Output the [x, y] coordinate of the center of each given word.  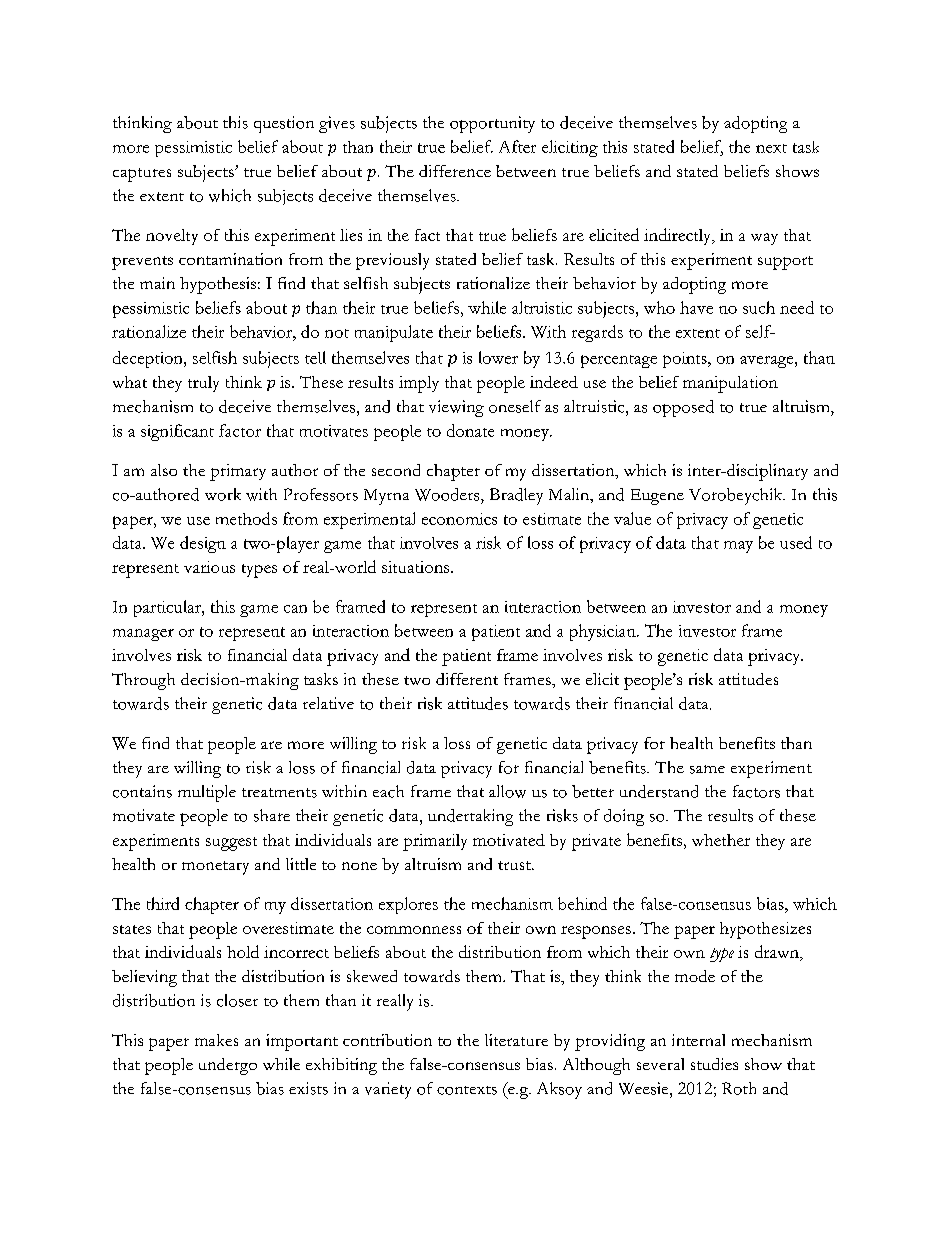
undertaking [470, 817]
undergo [228, 1066]
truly [203, 384]
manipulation [730, 384]
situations [417, 567]
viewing [456, 408]
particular [168, 608]
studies [714, 1064]
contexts [467, 1090]
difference [455, 171]
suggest [231, 844]
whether [721, 840]
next [771, 148]
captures [142, 175]
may [738, 547]
